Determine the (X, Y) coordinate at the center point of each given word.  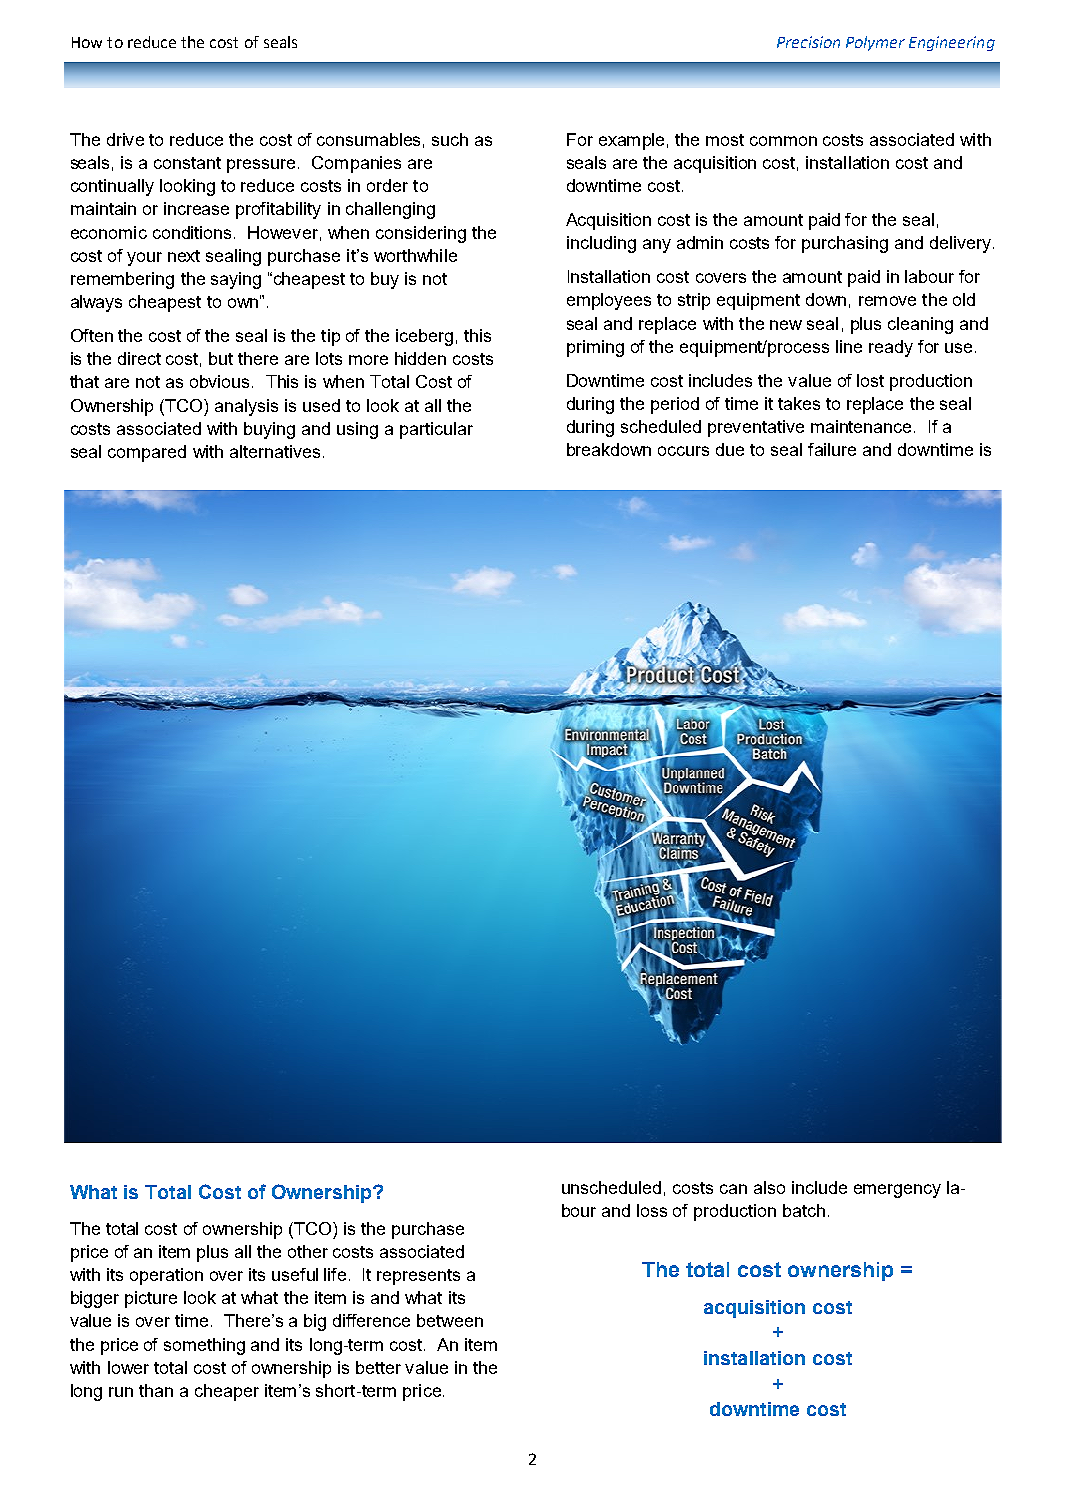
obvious (221, 381)
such (450, 139)
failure (832, 449)
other (308, 1251)
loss (652, 1210)
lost (870, 380)
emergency (897, 1191)
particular (436, 430)
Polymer (875, 43)
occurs (683, 451)
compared (147, 453)
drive (125, 139)
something (204, 1346)
